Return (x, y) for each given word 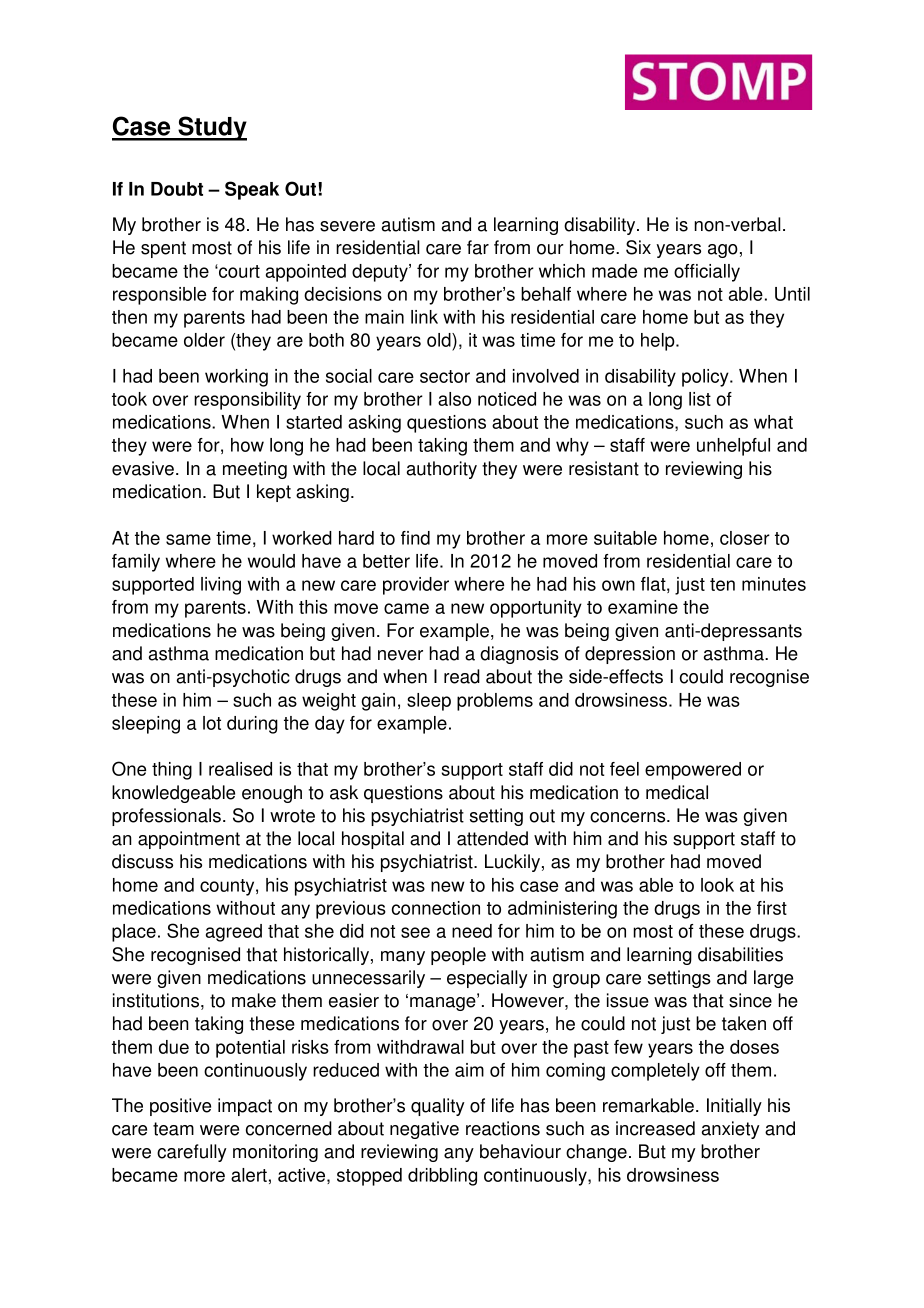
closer (745, 538)
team (173, 1129)
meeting (255, 470)
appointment (189, 840)
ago (723, 251)
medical (677, 792)
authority (442, 470)
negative (424, 1130)
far (478, 247)
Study (211, 128)
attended (492, 838)
